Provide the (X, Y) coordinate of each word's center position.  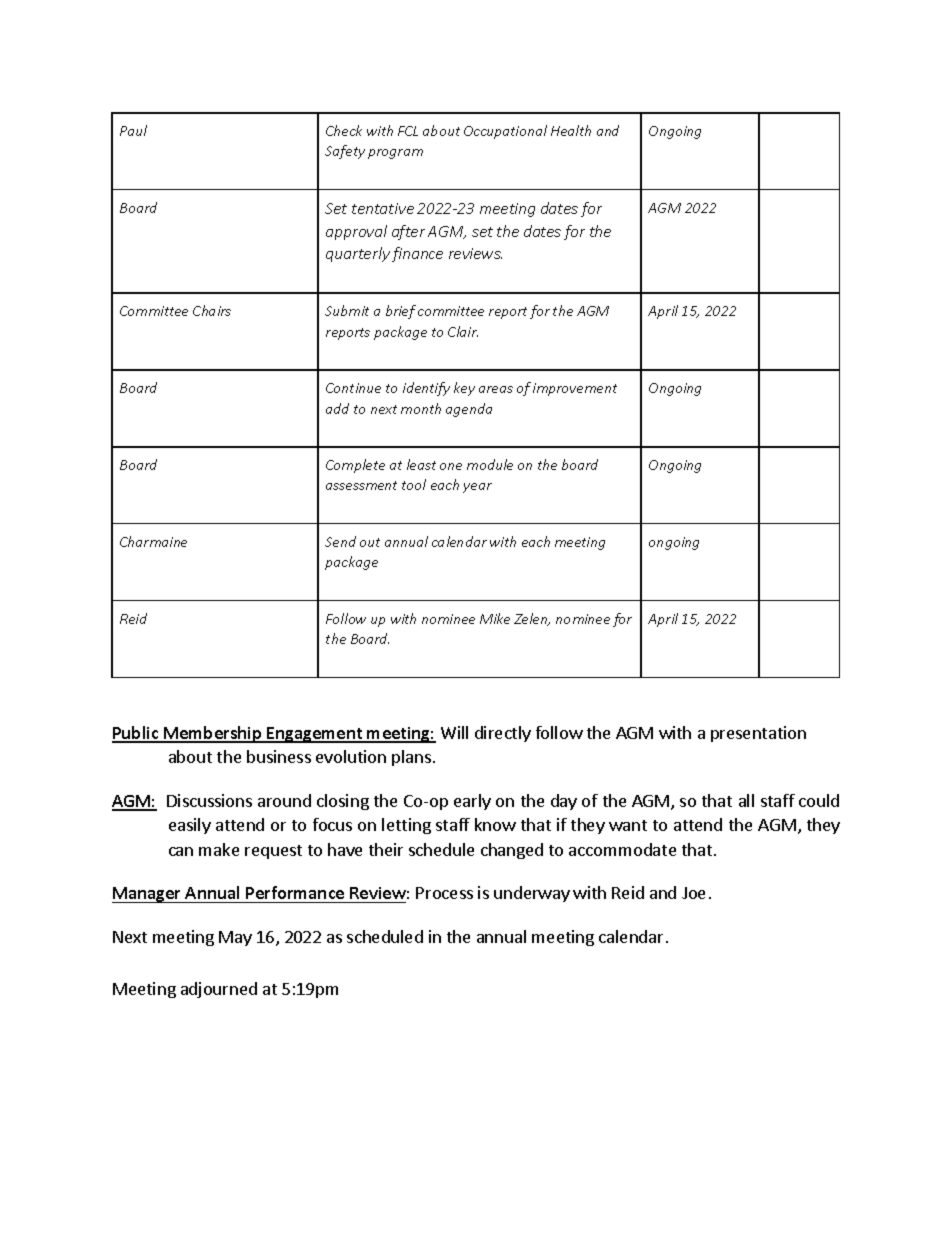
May (235, 938)
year (477, 488)
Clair (463, 331)
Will (454, 732)
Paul (133, 130)
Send (340, 541)
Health (571, 130)
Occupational (505, 132)
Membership (213, 734)
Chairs (212, 310)
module (490, 464)
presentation (758, 734)
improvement (575, 389)
